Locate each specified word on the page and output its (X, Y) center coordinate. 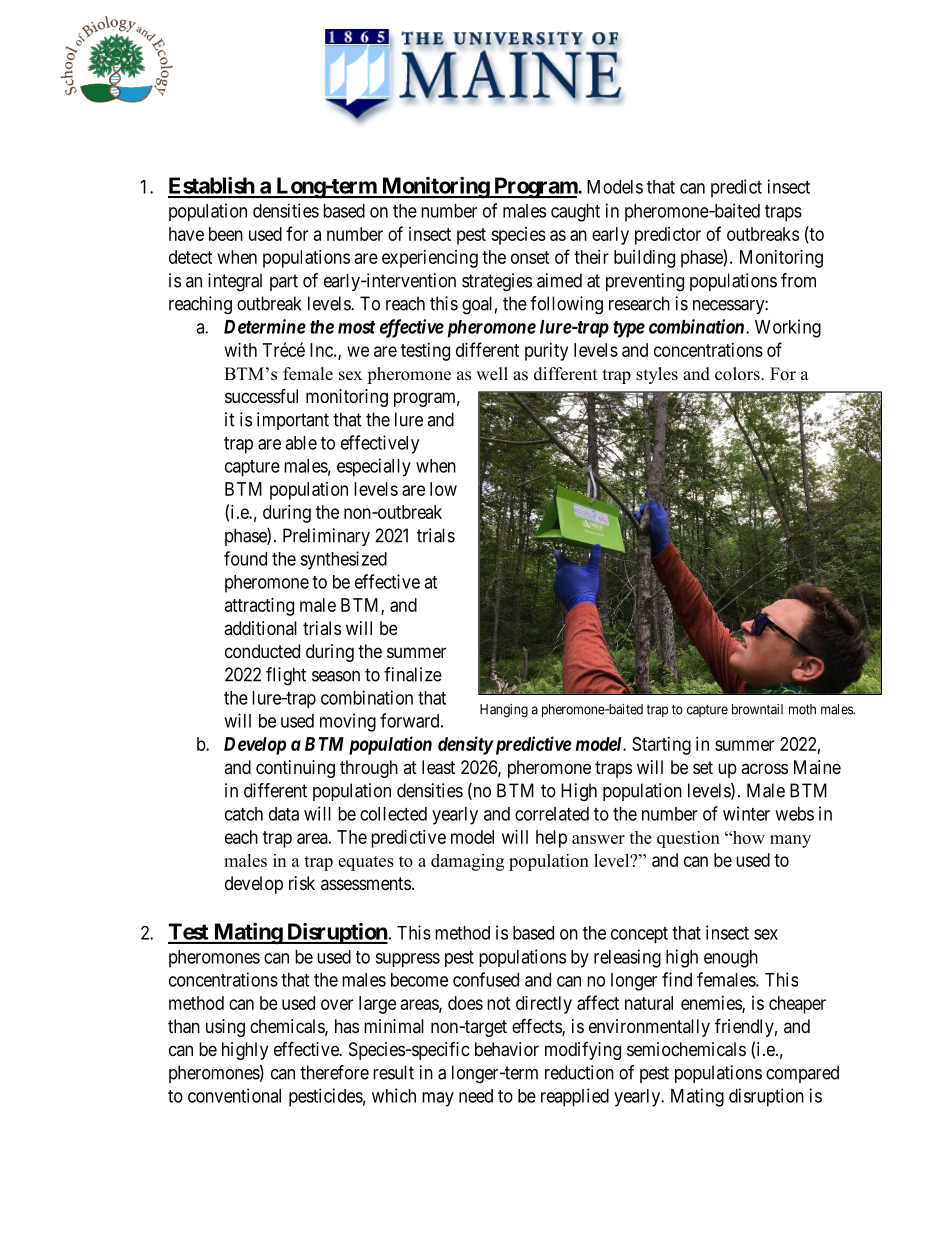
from (798, 280)
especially (374, 467)
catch (244, 814)
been (226, 234)
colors (738, 374)
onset (530, 257)
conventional (234, 1095)
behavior (507, 1049)
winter (746, 813)
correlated (552, 814)
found (245, 558)
